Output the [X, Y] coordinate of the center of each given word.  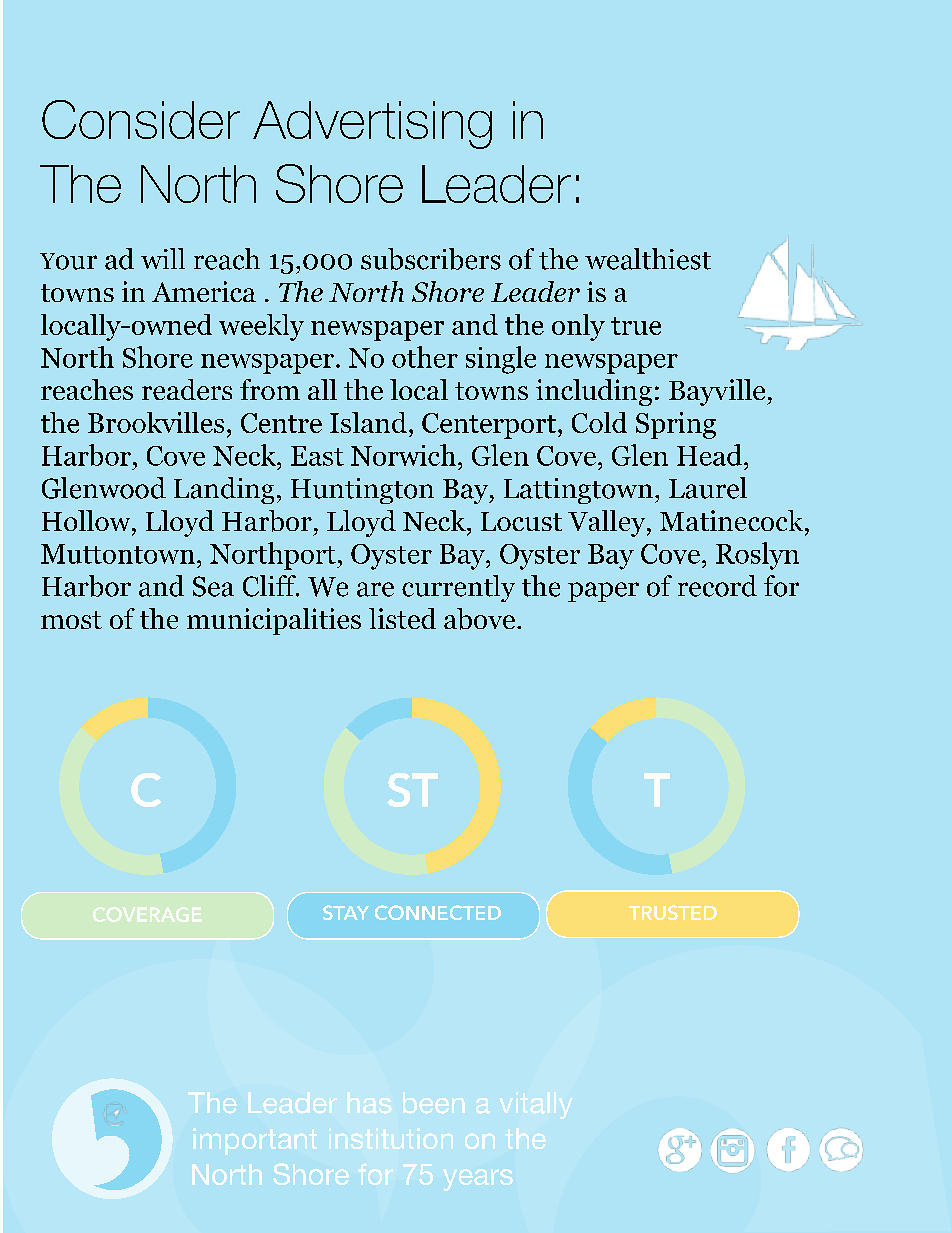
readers [187, 389]
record [717, 586]
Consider [141, 119]
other [425, 357]
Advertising [372, 125]
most [71, 620]
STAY [346, 912]
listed [402, 618]
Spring [676, 425]
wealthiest [648, 259]
